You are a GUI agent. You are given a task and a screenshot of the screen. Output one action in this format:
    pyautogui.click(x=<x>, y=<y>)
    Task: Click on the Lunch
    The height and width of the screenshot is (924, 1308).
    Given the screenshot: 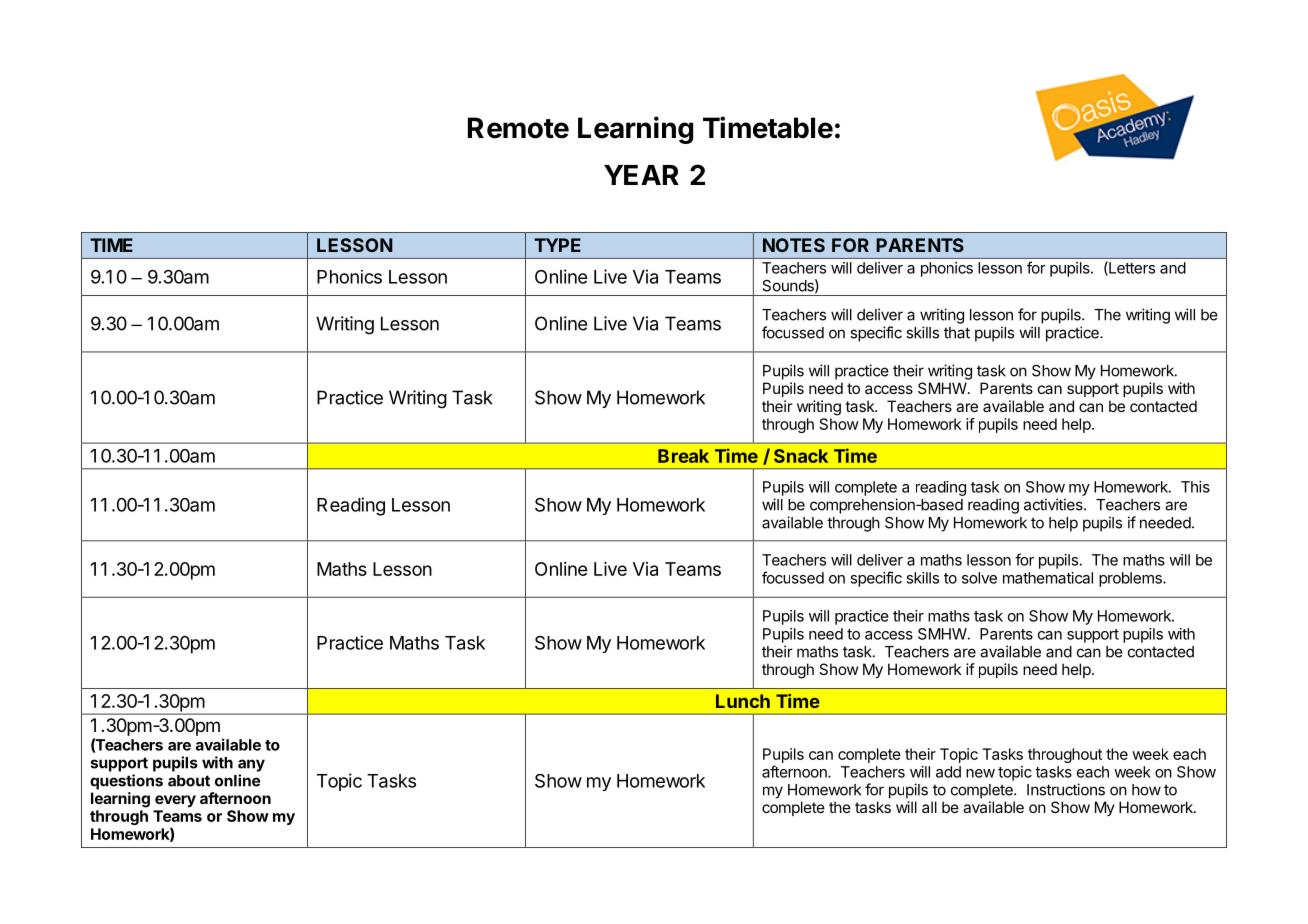 What is the action you would take?
    pyautogui.click(x=743, y=701)
